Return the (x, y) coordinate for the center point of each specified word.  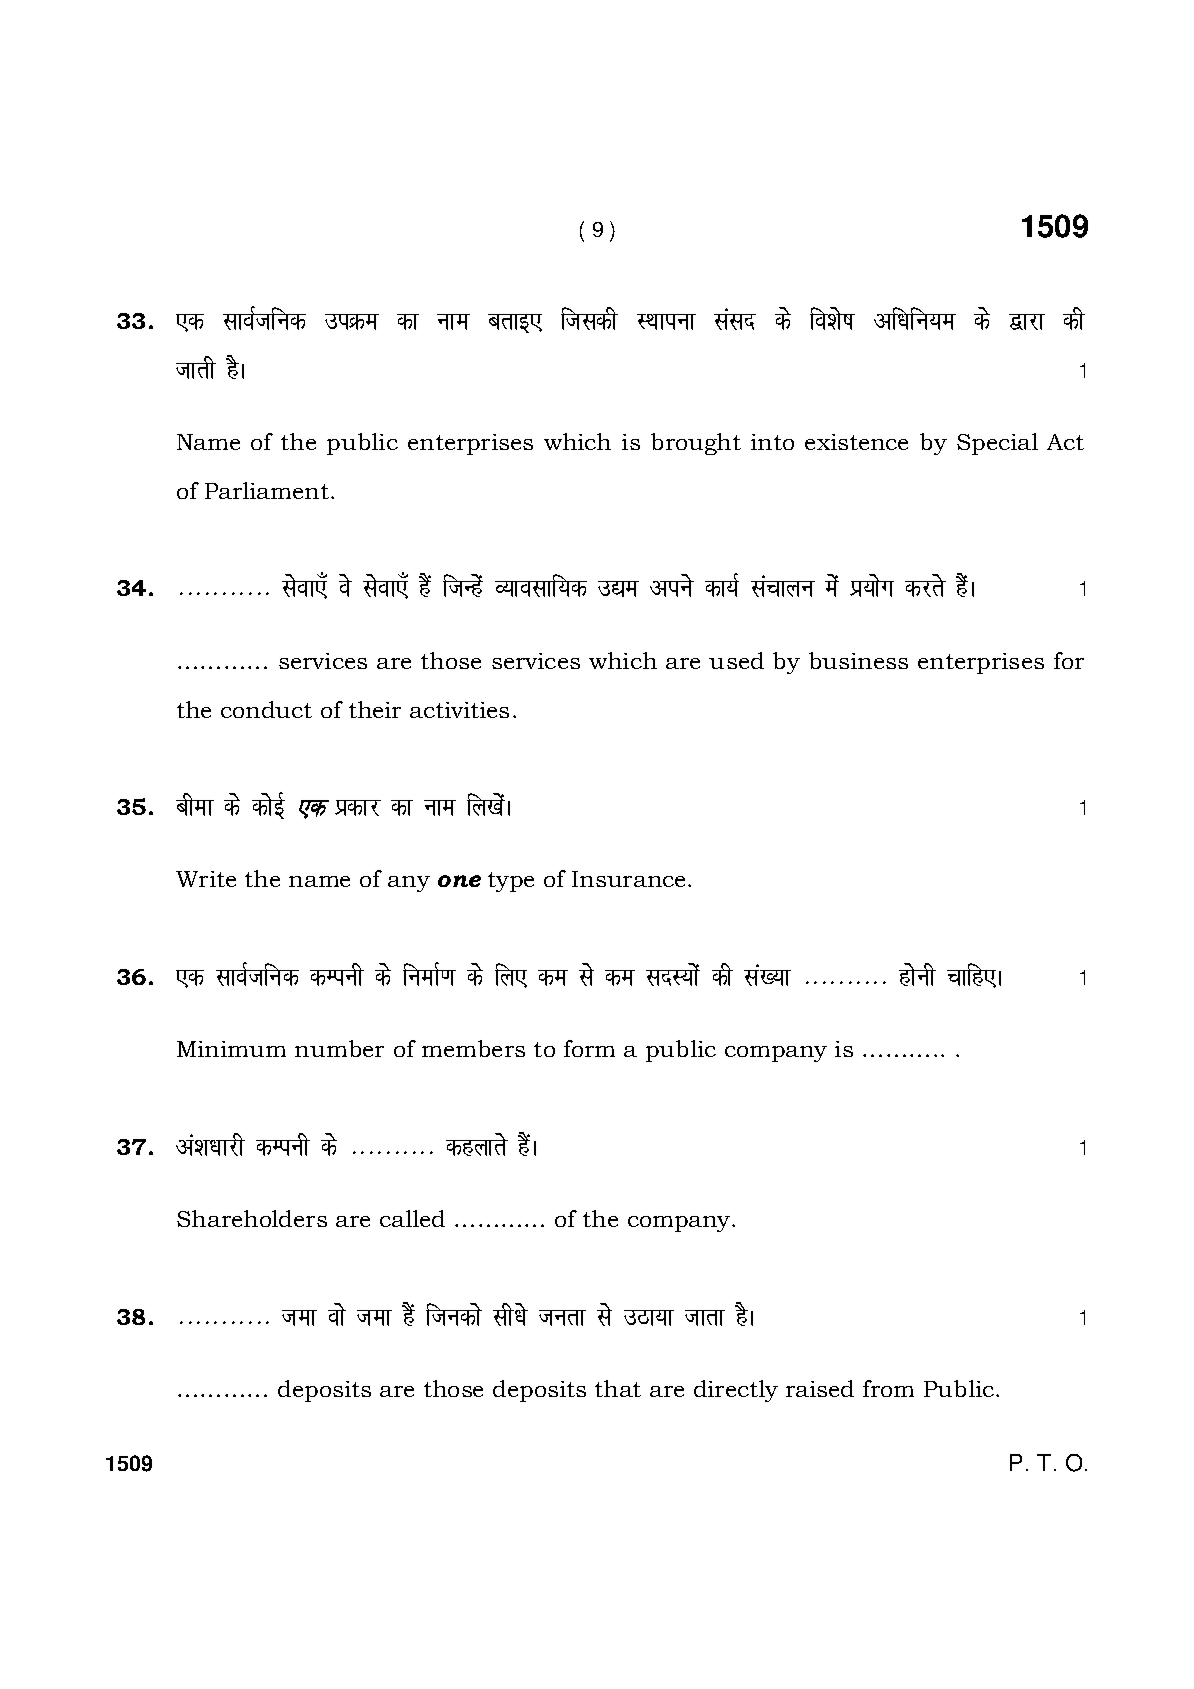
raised (820, 1388)
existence (856, 442)
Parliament (267, 490)
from (888, 1388)
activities (459, 710)
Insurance (628, 879)
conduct (266, 709)
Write (206, 879)
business (858, 660)
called (412, 1218)
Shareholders (252, 1218)
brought (696, 444)
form (589, 1048)
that (618, 1388)
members (473, 1048)
